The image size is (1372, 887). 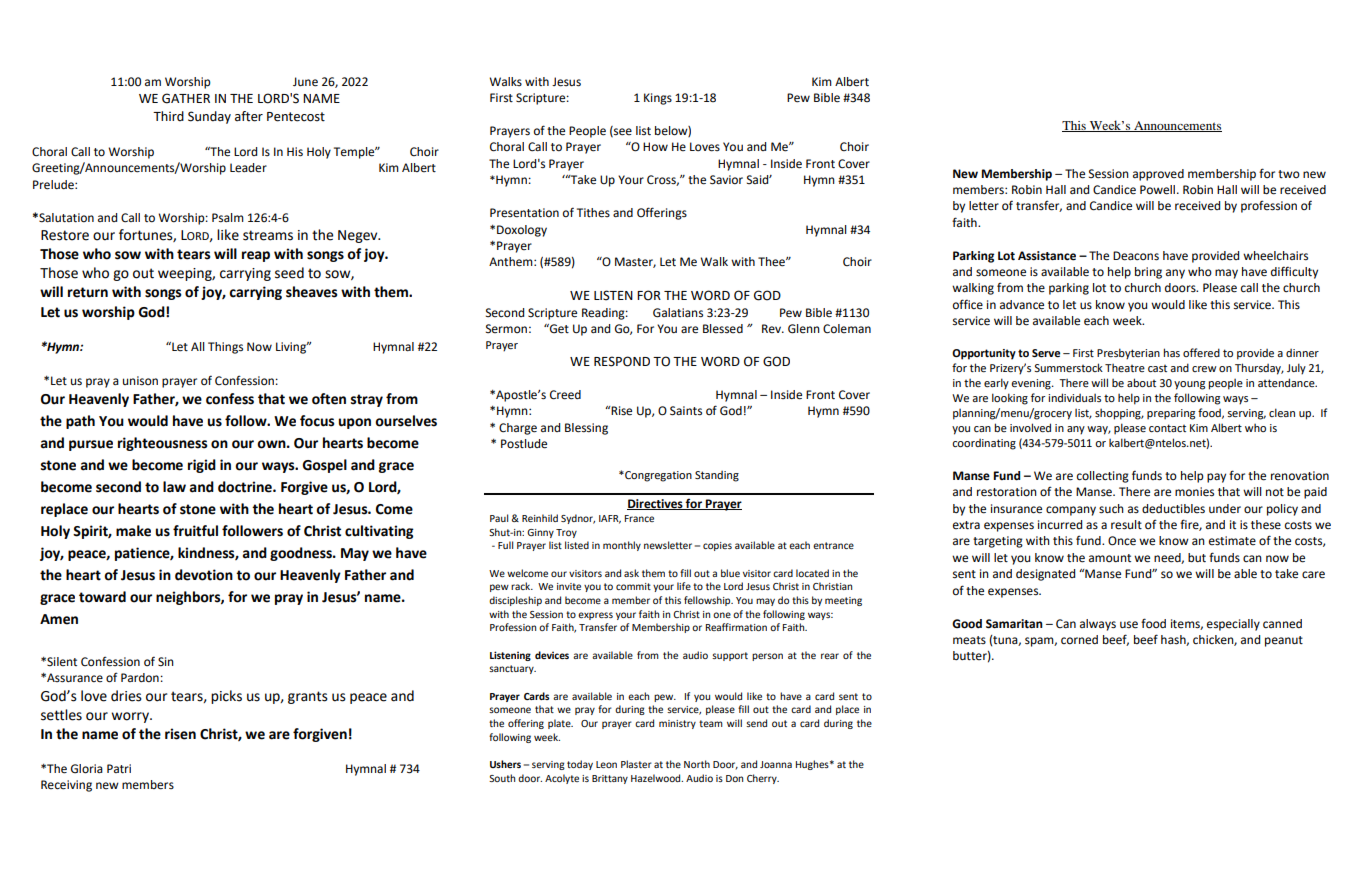 I want to click on approved, so click(x=1158, y=175).
